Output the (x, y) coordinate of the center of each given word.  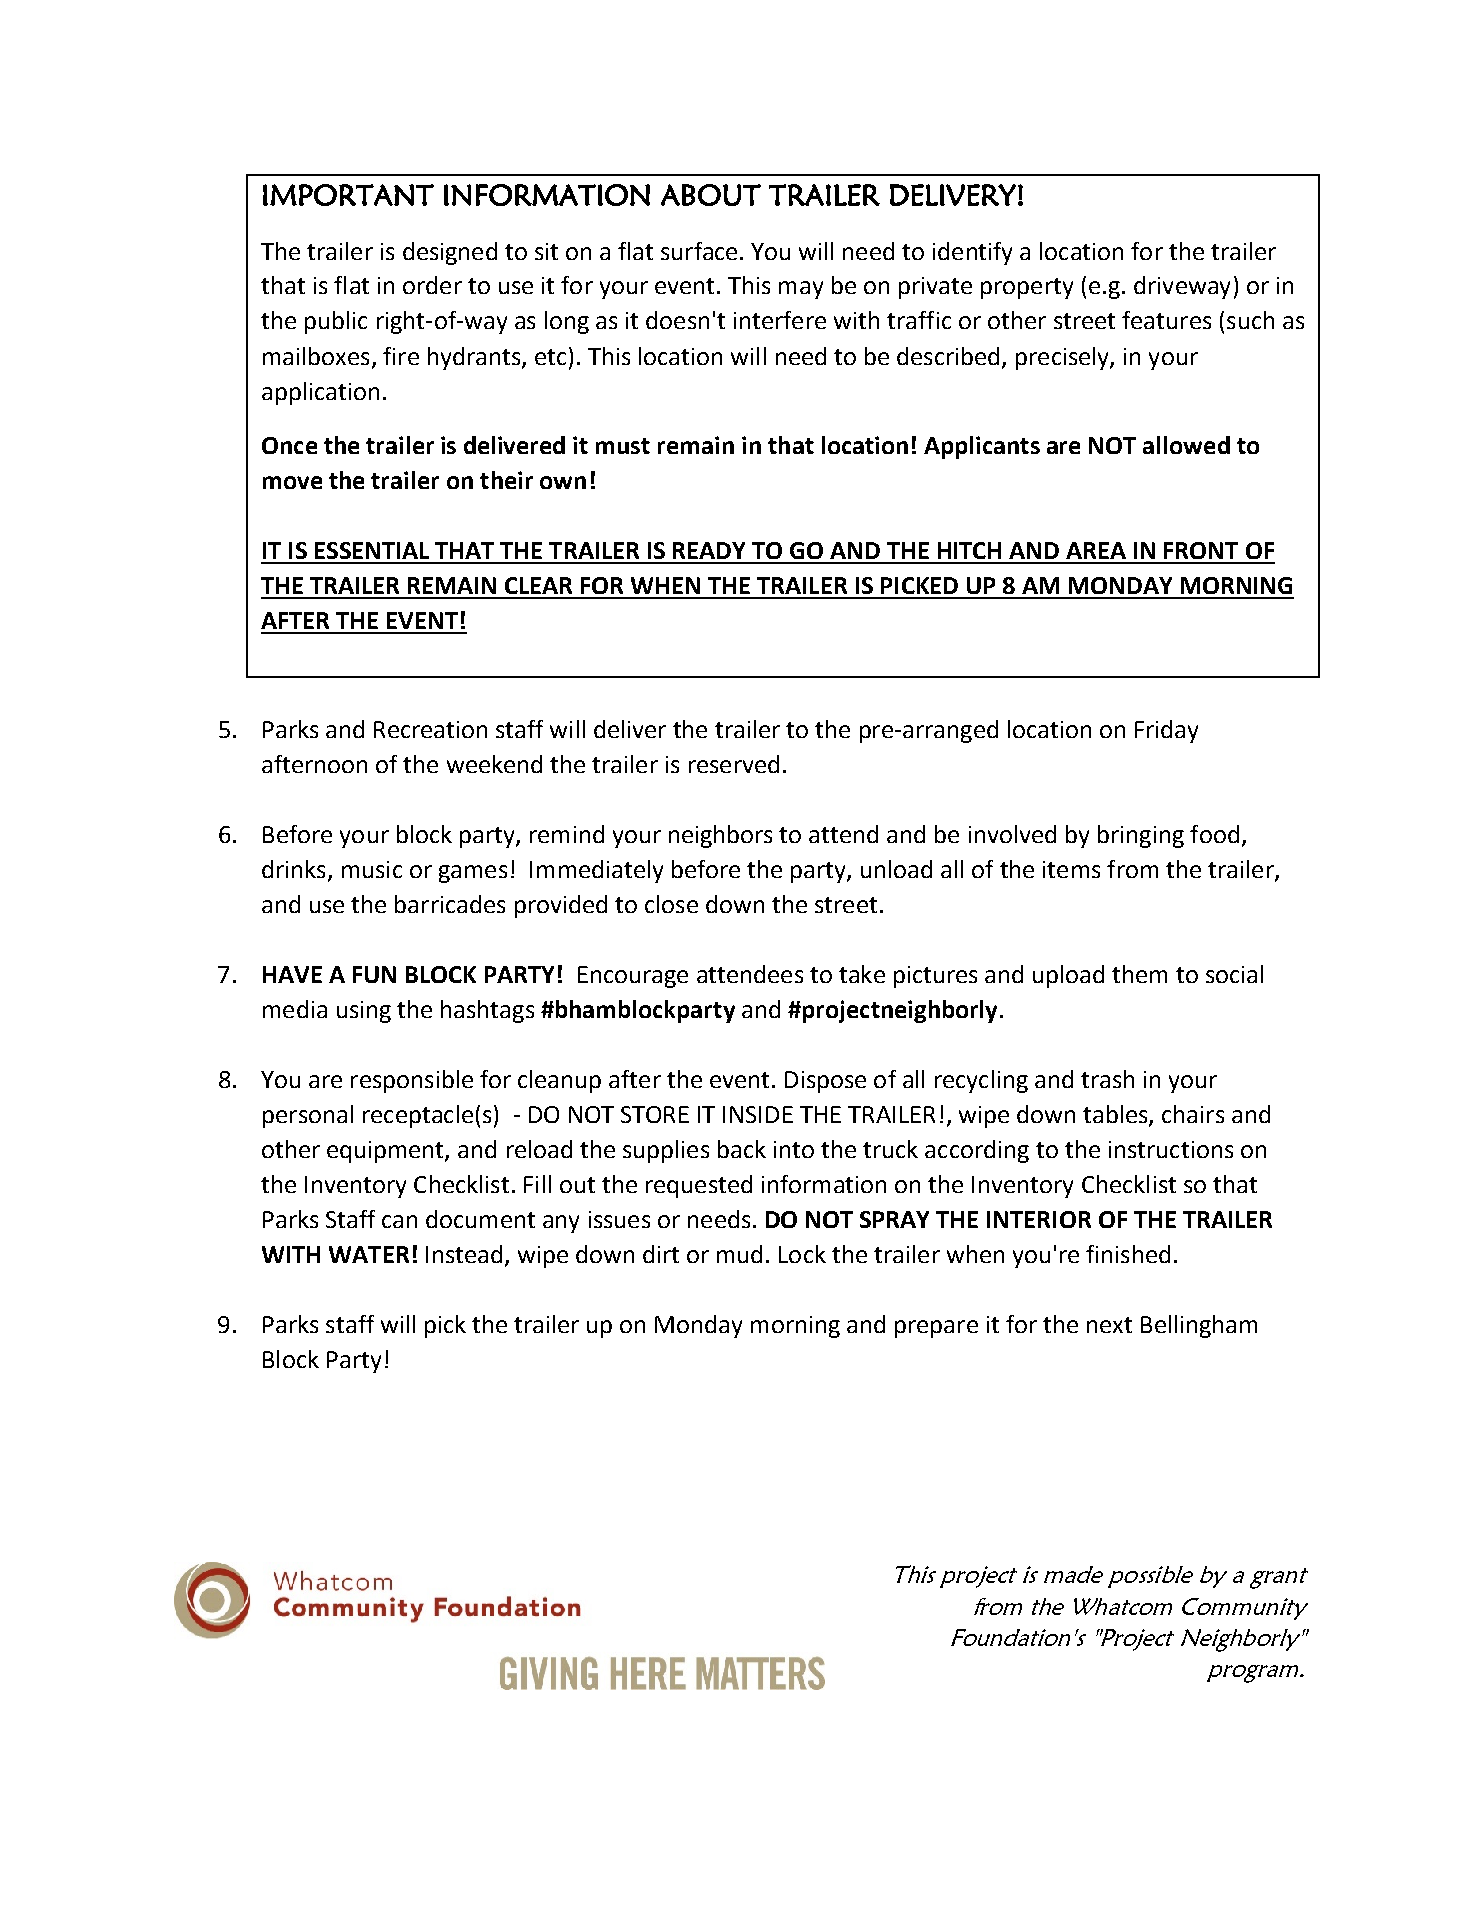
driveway (1182, 287)
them (1139, 974)
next (1109, 1325)
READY (709, 550)
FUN (374, 974)
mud (739, 1254)
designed (450, 253)
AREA (1096, 550)
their (506, 480)
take (862, 974)
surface (699, 251)
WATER (369, 1254)
